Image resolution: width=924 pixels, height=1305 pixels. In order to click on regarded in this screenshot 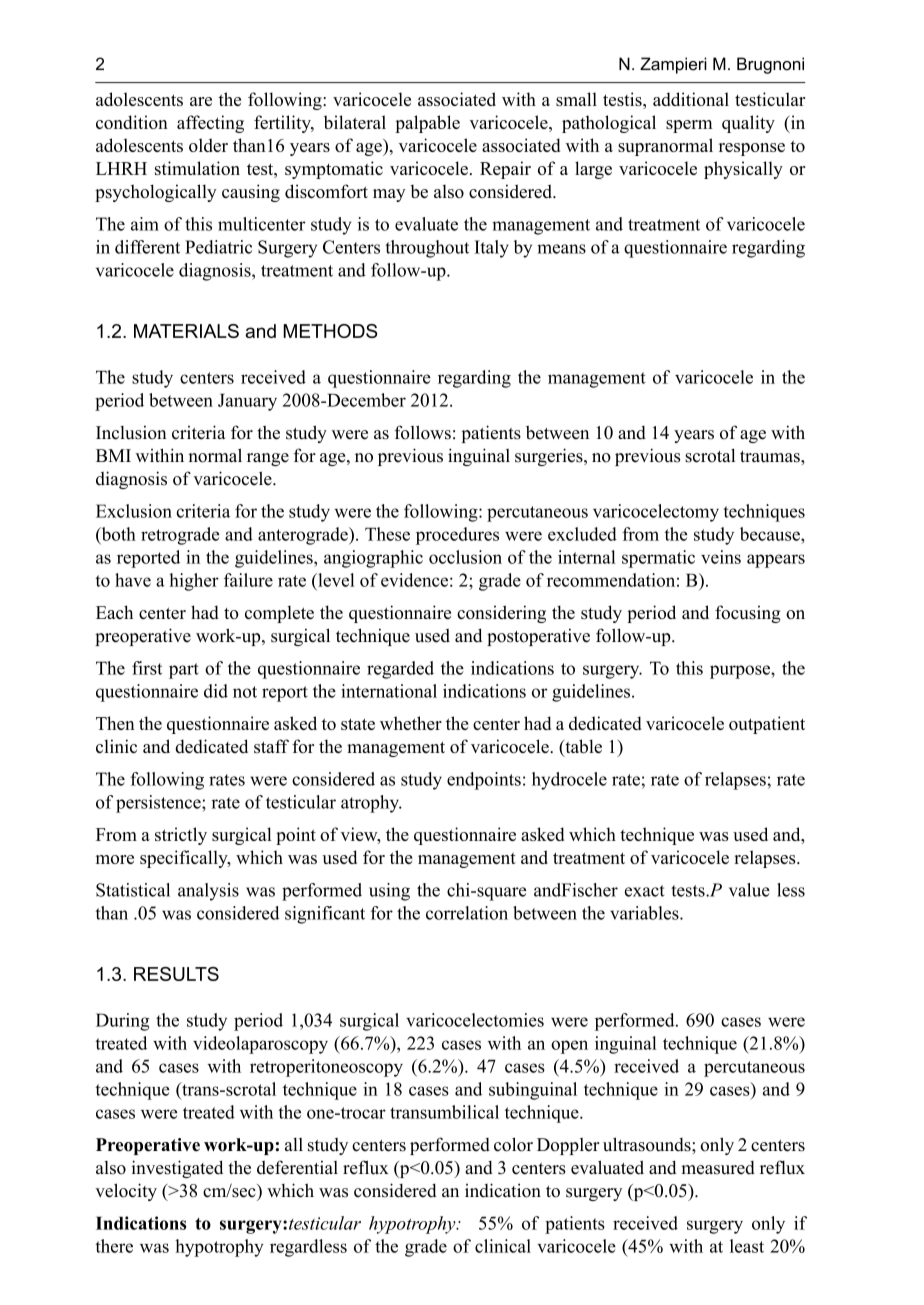, I will do `click(400, 670)`.
